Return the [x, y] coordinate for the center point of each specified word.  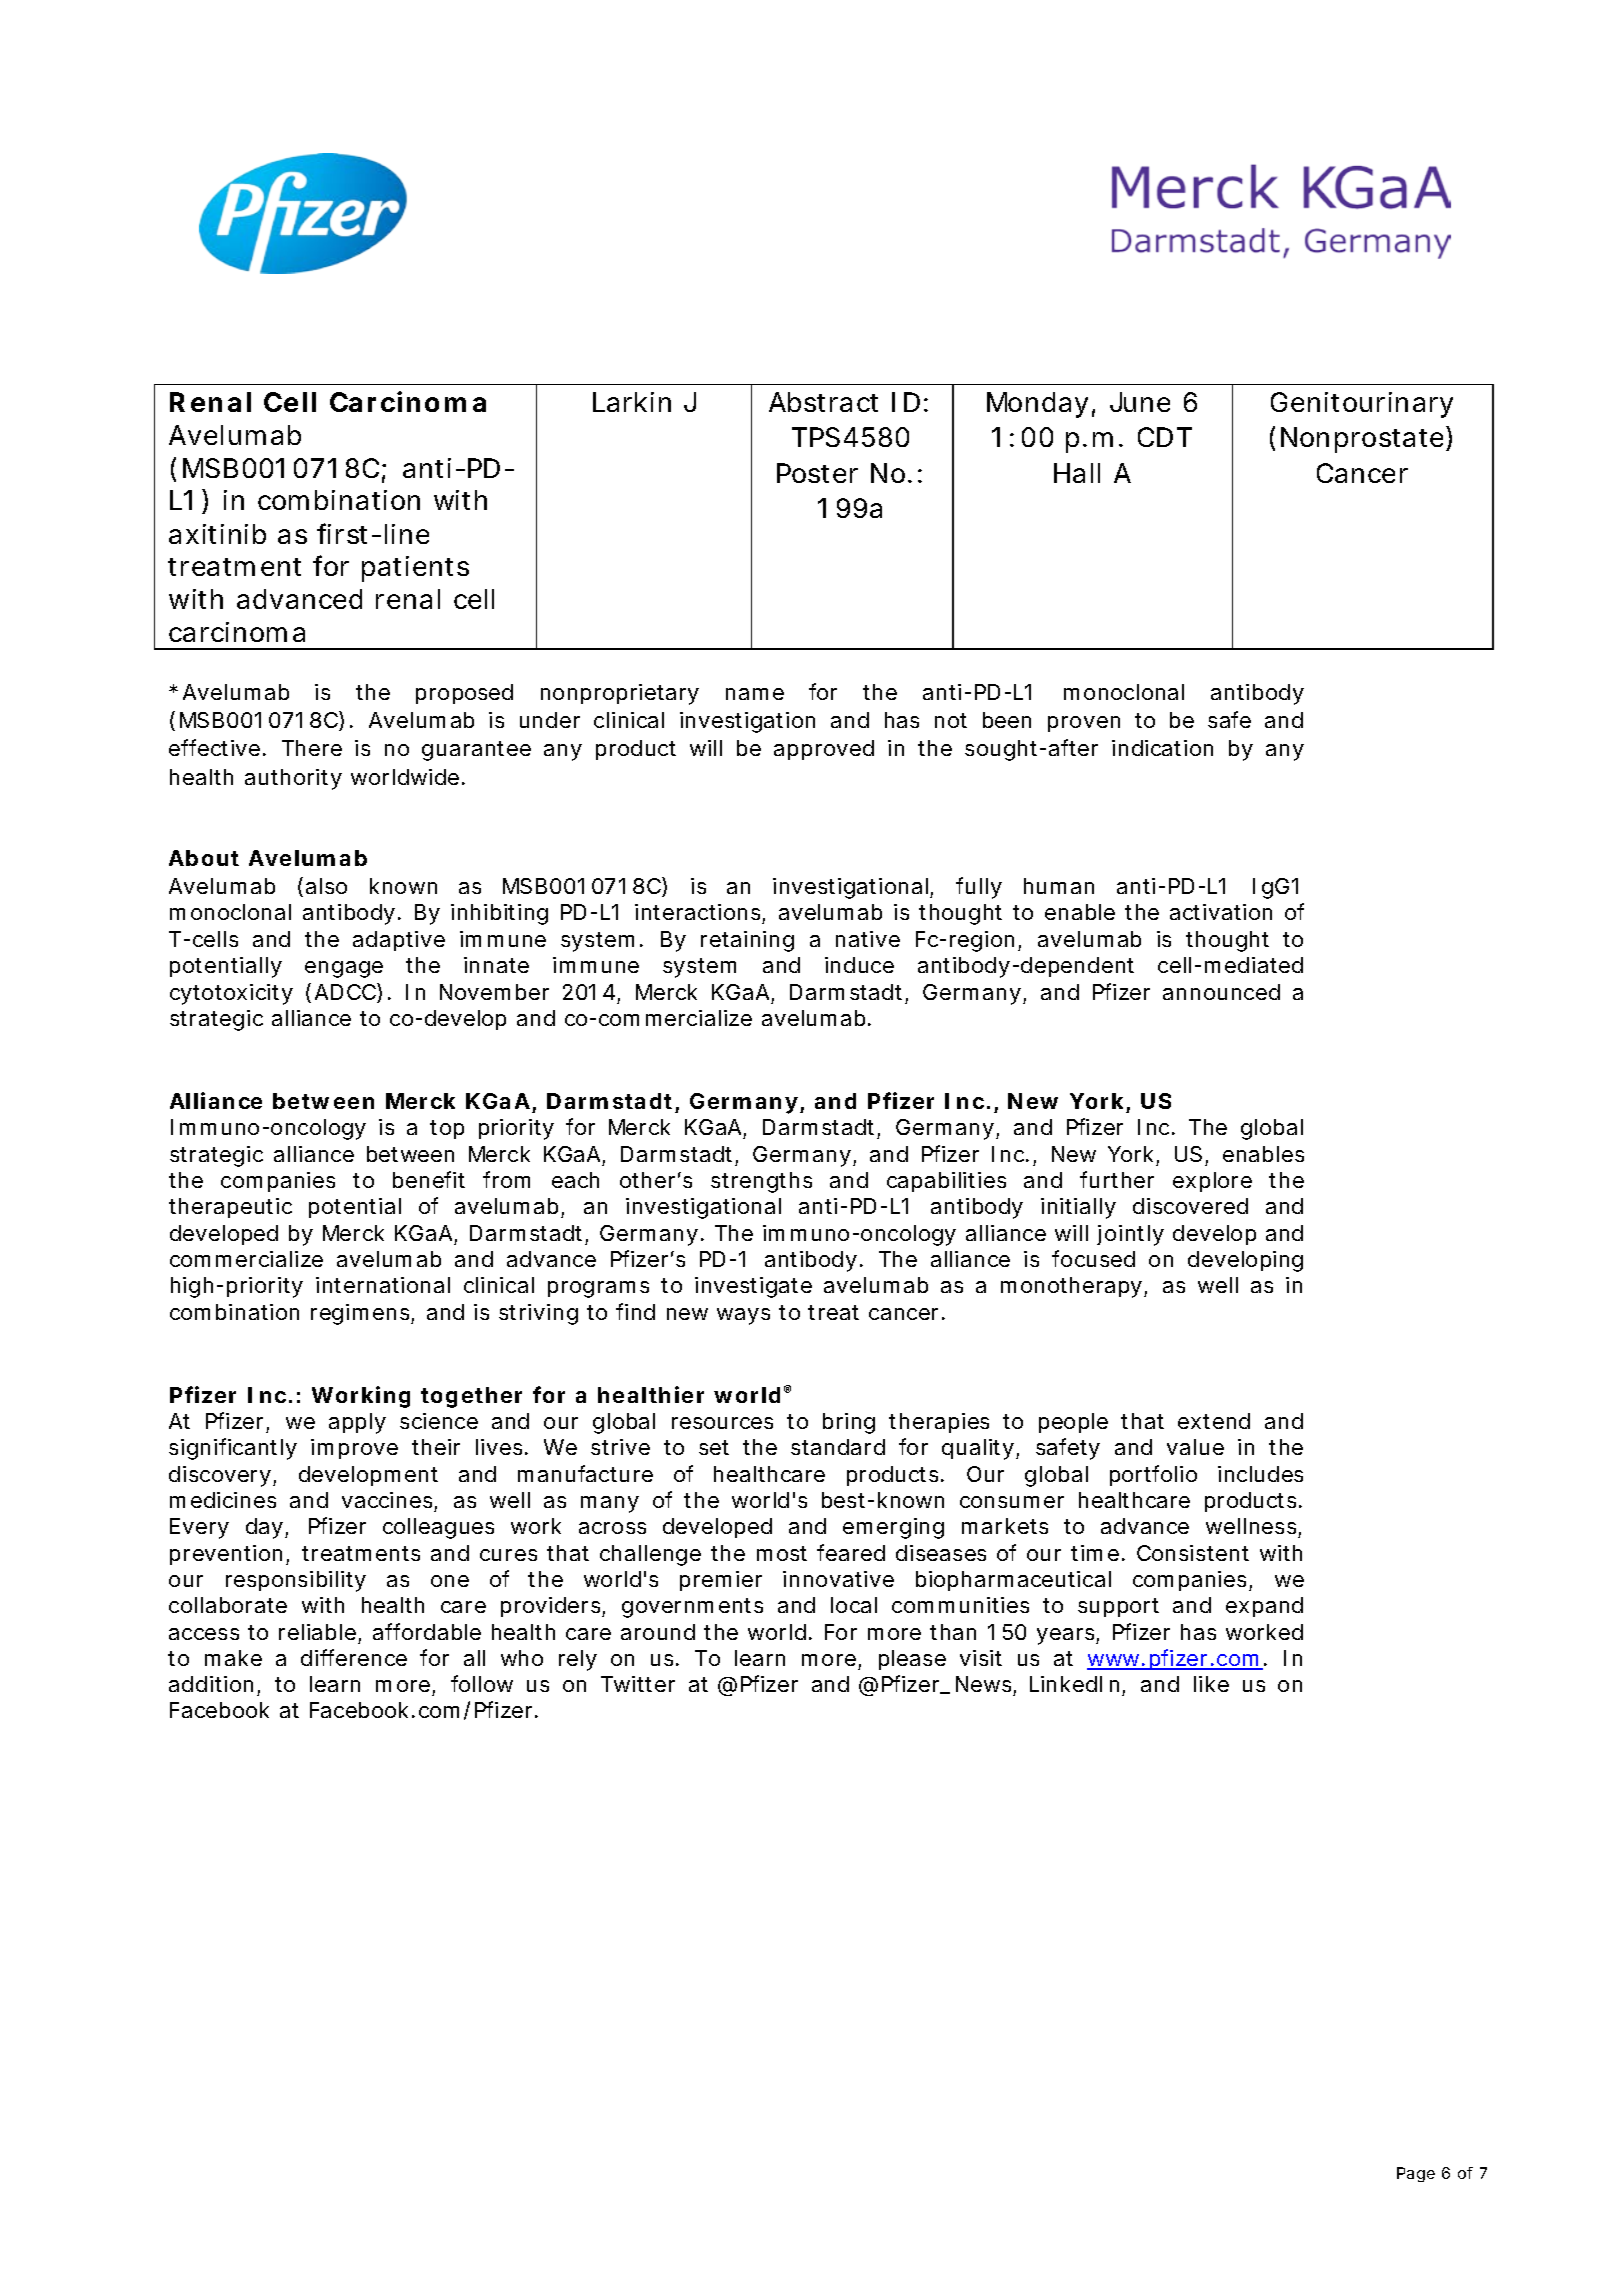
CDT [1165, 437]
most [782, 1553]
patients [415, 569]
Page [1416, 2174]
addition [211, 1684]
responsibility [296, 1581]
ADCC [346, 993]
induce [859, 965]
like [1211, 1684]
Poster [817, 473]
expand [1264, 1607]
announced [1221, 992]
